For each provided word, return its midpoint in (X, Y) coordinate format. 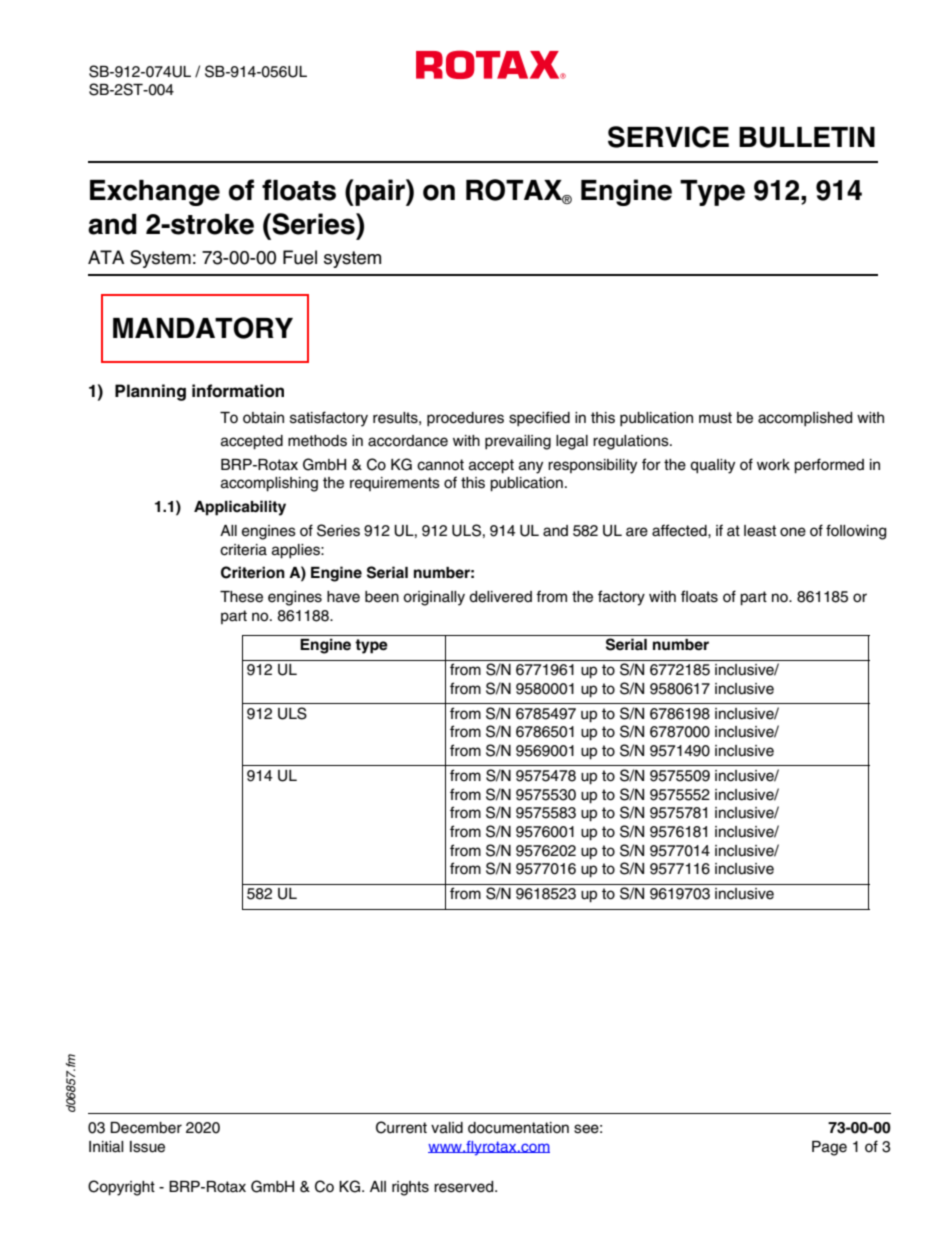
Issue (147, 1147)
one (793, 532)
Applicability (240, 508)
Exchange (155, 193)
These (241, 597)
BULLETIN (807, 137)
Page (829, 1148)
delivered (500, 597)
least (760, 531)
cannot (440, 465)
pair (380, 192)
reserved (465, 1187)
